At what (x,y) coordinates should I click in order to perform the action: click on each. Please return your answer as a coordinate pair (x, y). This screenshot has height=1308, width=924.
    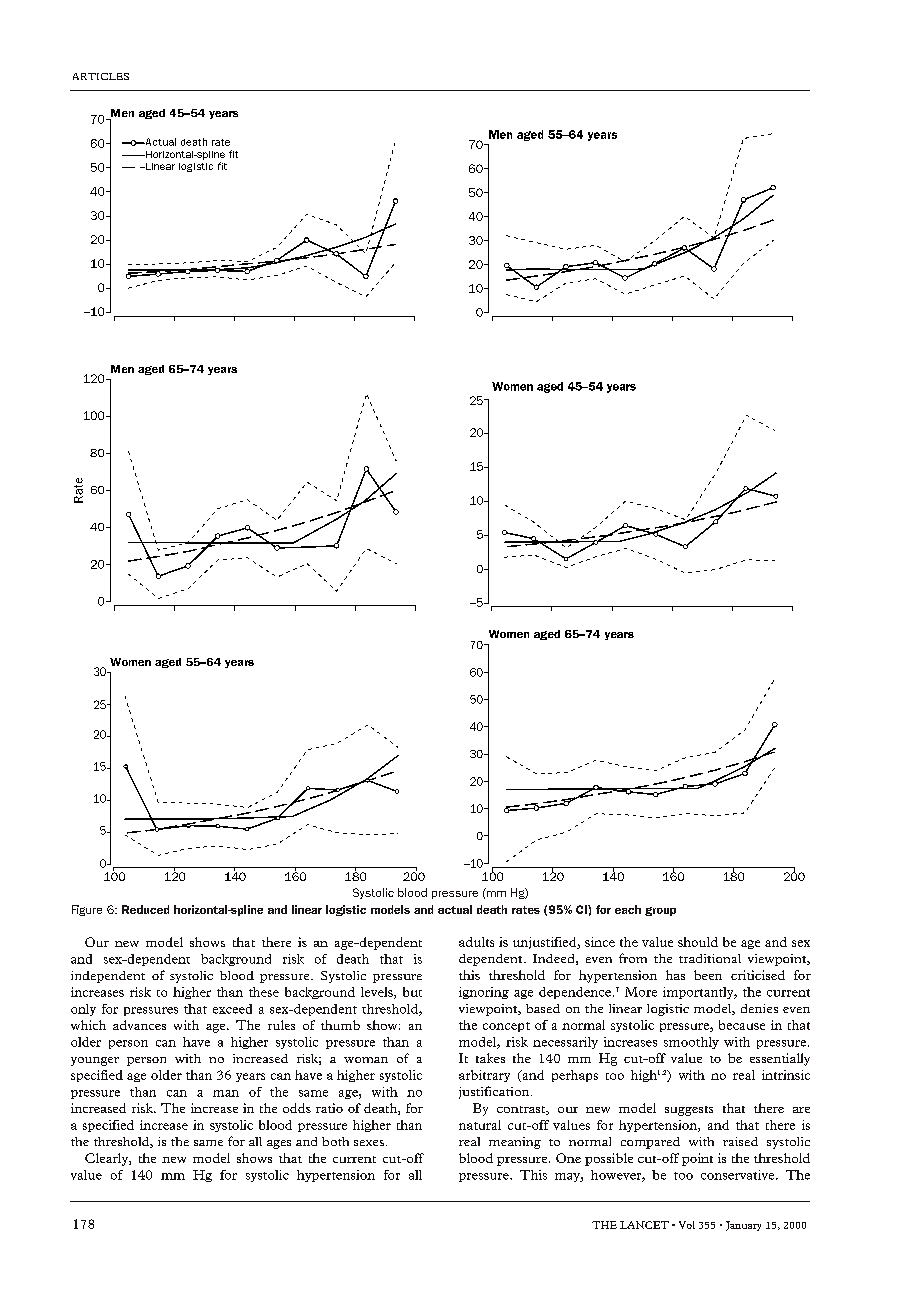
    Looking at the image, I should click on (628, 909).
